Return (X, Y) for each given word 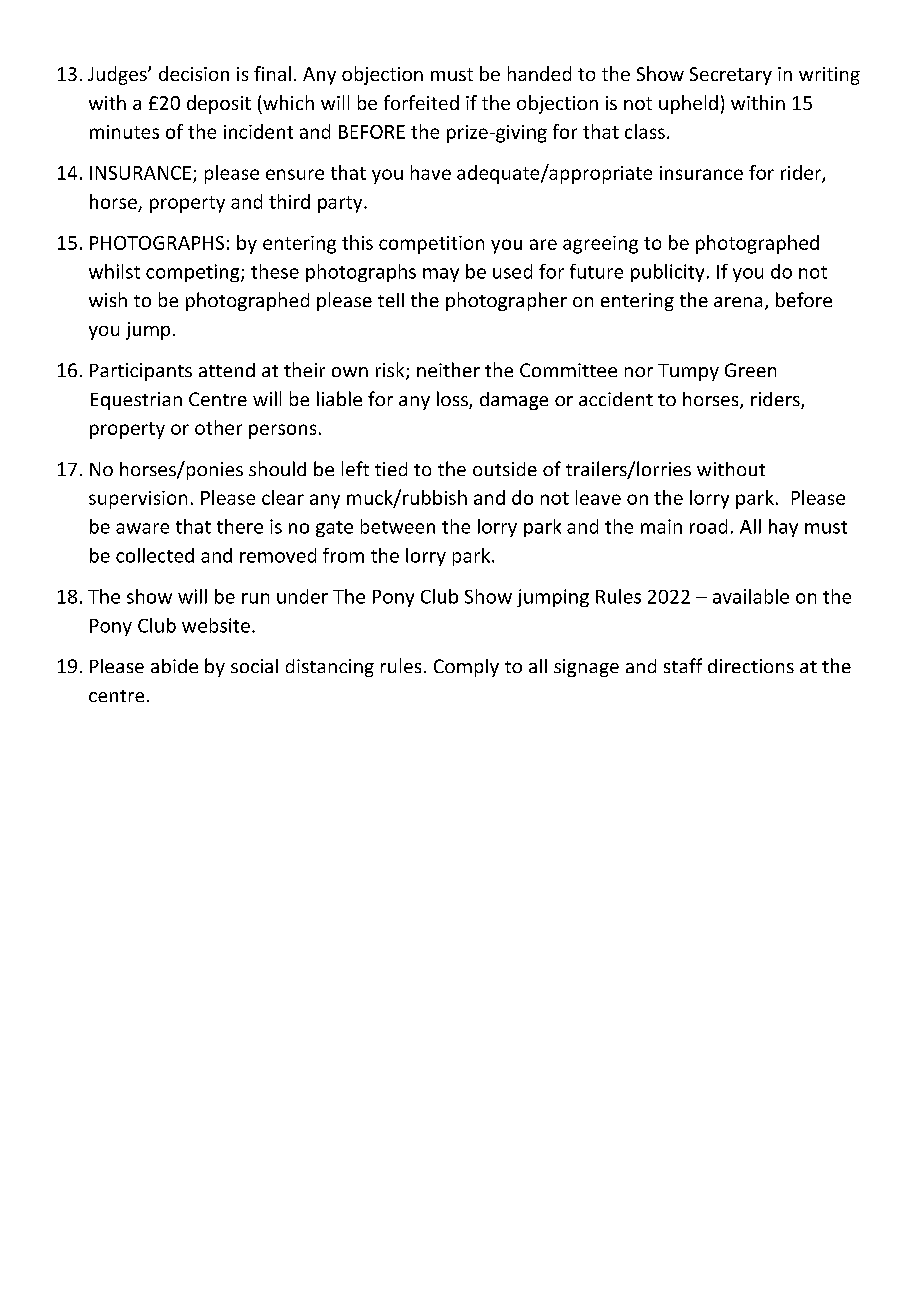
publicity (667, 273)
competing (194, 273)
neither (448, 369)
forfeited (421, 102)
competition (431, 245)
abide (174, 666)
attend (227, 370)
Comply (466, 668)
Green (750, 370)
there (240, 526)
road (708, 526)
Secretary (731, 76)
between (398, 526)
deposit (219, 104)
